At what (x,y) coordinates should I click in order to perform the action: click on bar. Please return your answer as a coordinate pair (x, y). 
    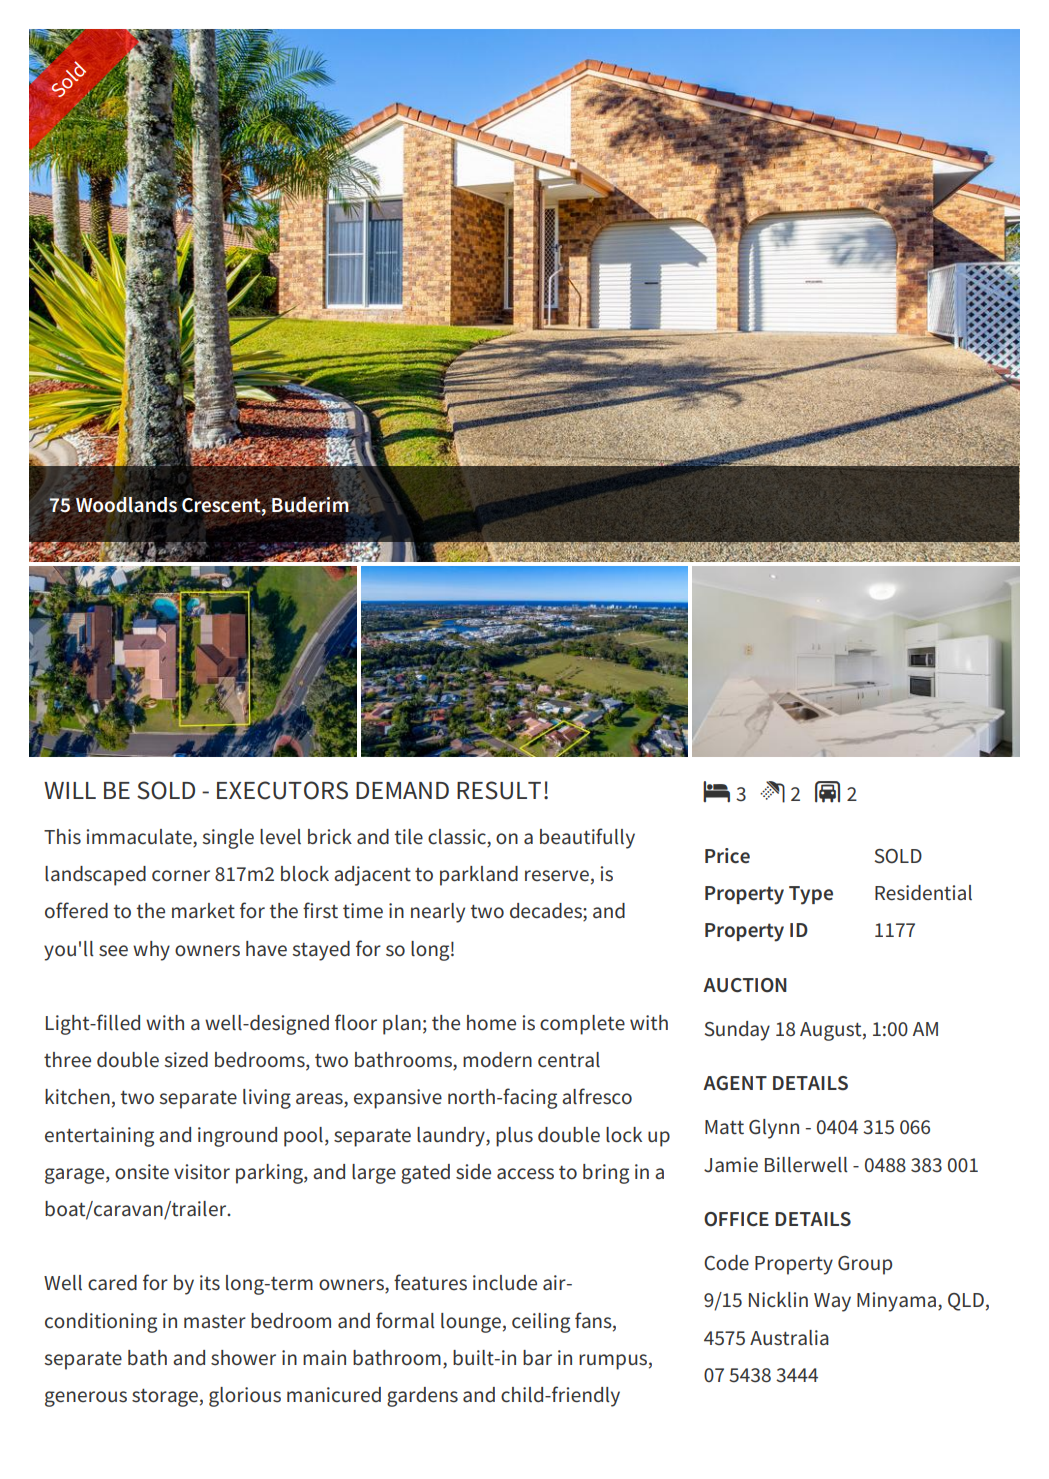
    Looking at the image, I should click on (537, 1357).
